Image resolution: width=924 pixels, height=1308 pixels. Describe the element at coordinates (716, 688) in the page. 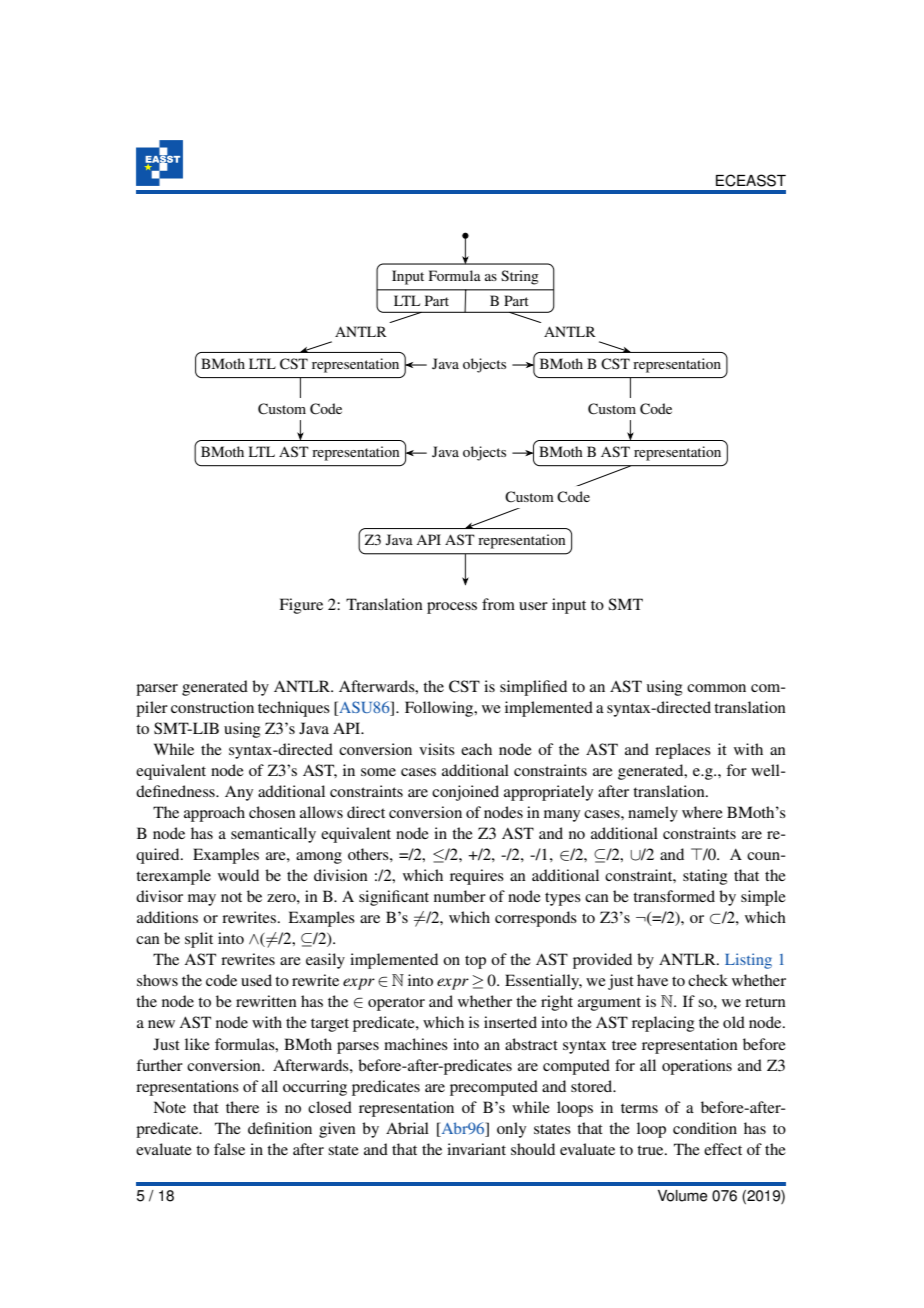

I see `common` at that location.
